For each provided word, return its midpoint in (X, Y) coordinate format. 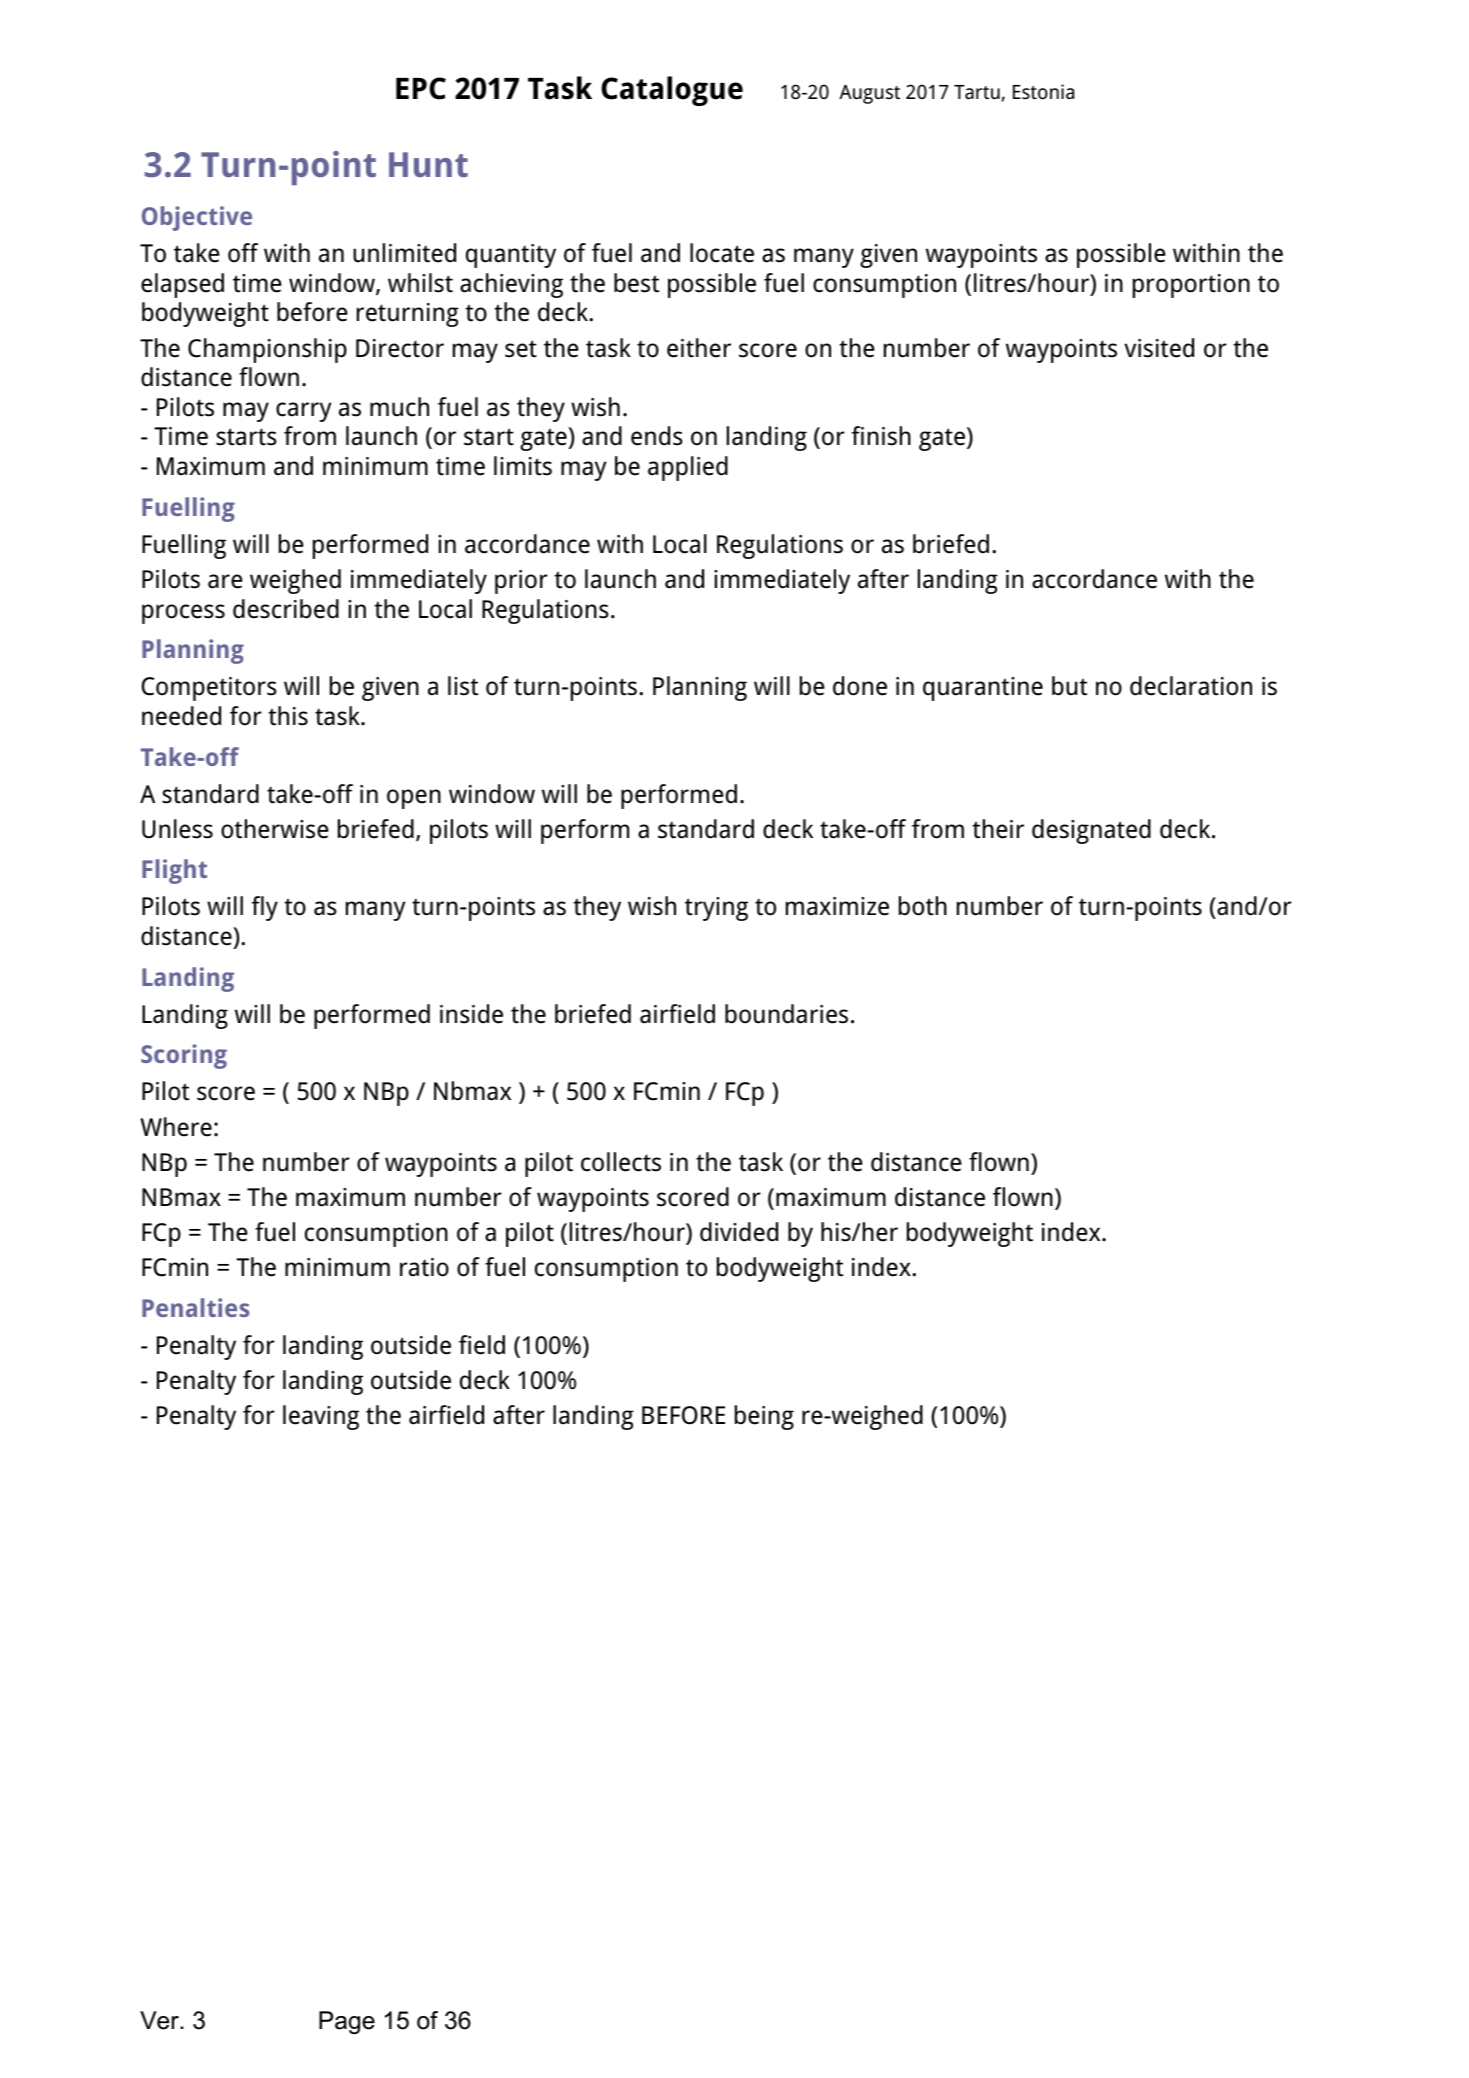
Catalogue (672, 91)
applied (688, 468)
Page (347, 2022)
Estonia (1043, 91)
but (1069, 686)
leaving (321, 1417)
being (764, 1417)
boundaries (786, 1014)
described (286, 609)
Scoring (184, 1056)
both (923, 906)
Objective (197, 218)
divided (739, 1232)
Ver (160, 2020)
